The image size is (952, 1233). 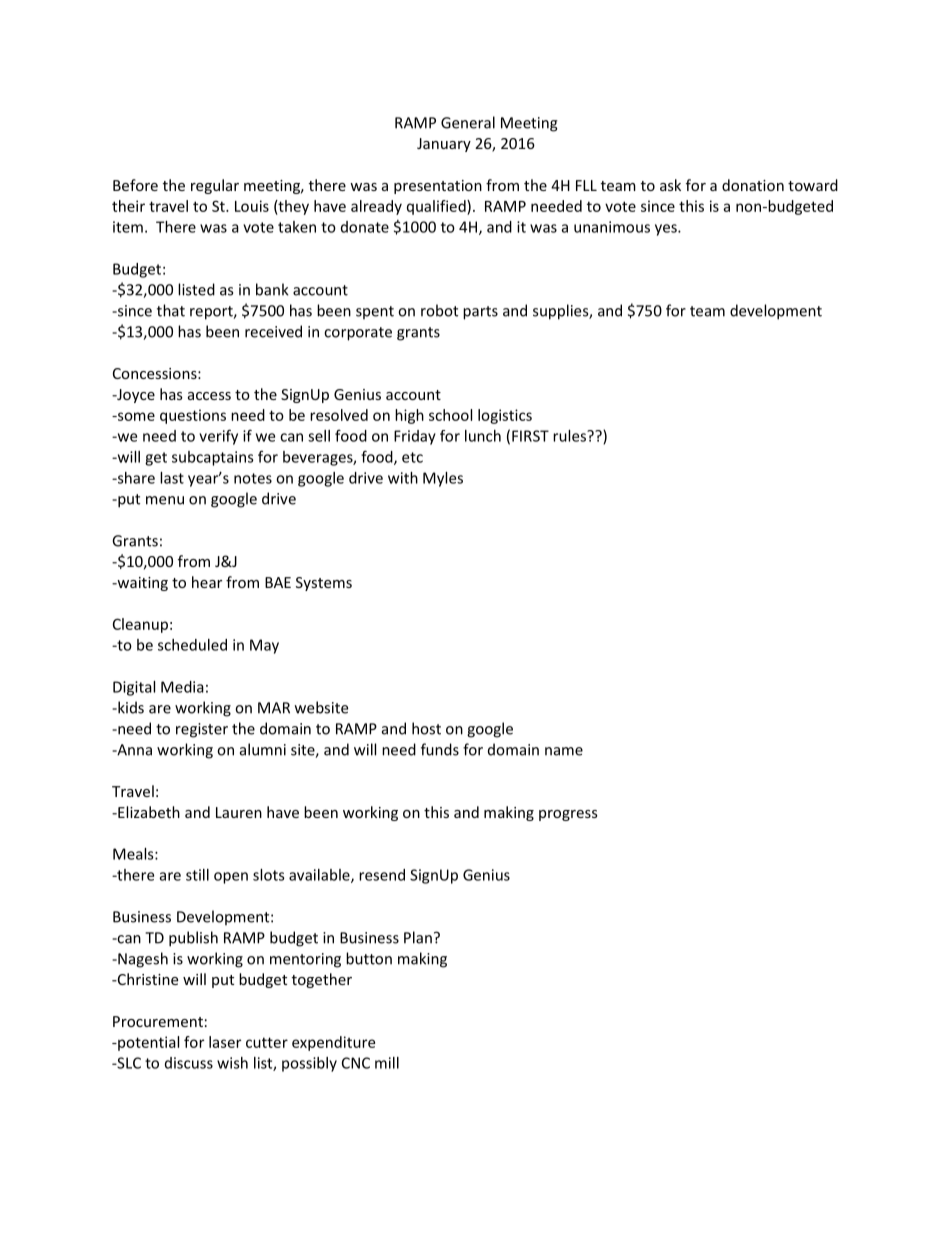 I want to click on laser, so click(x=225, y=1042).
